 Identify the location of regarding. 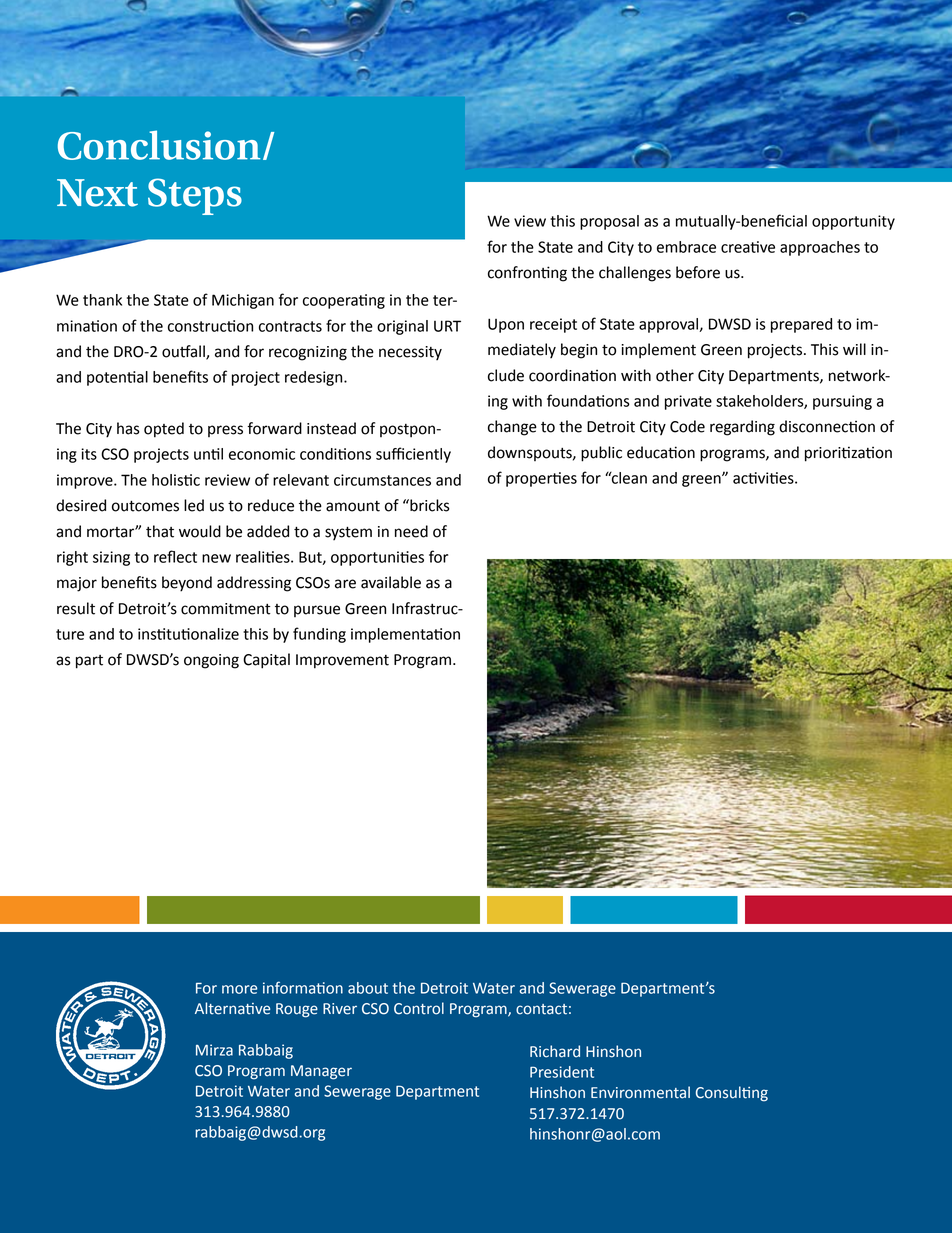
(742, 428).
